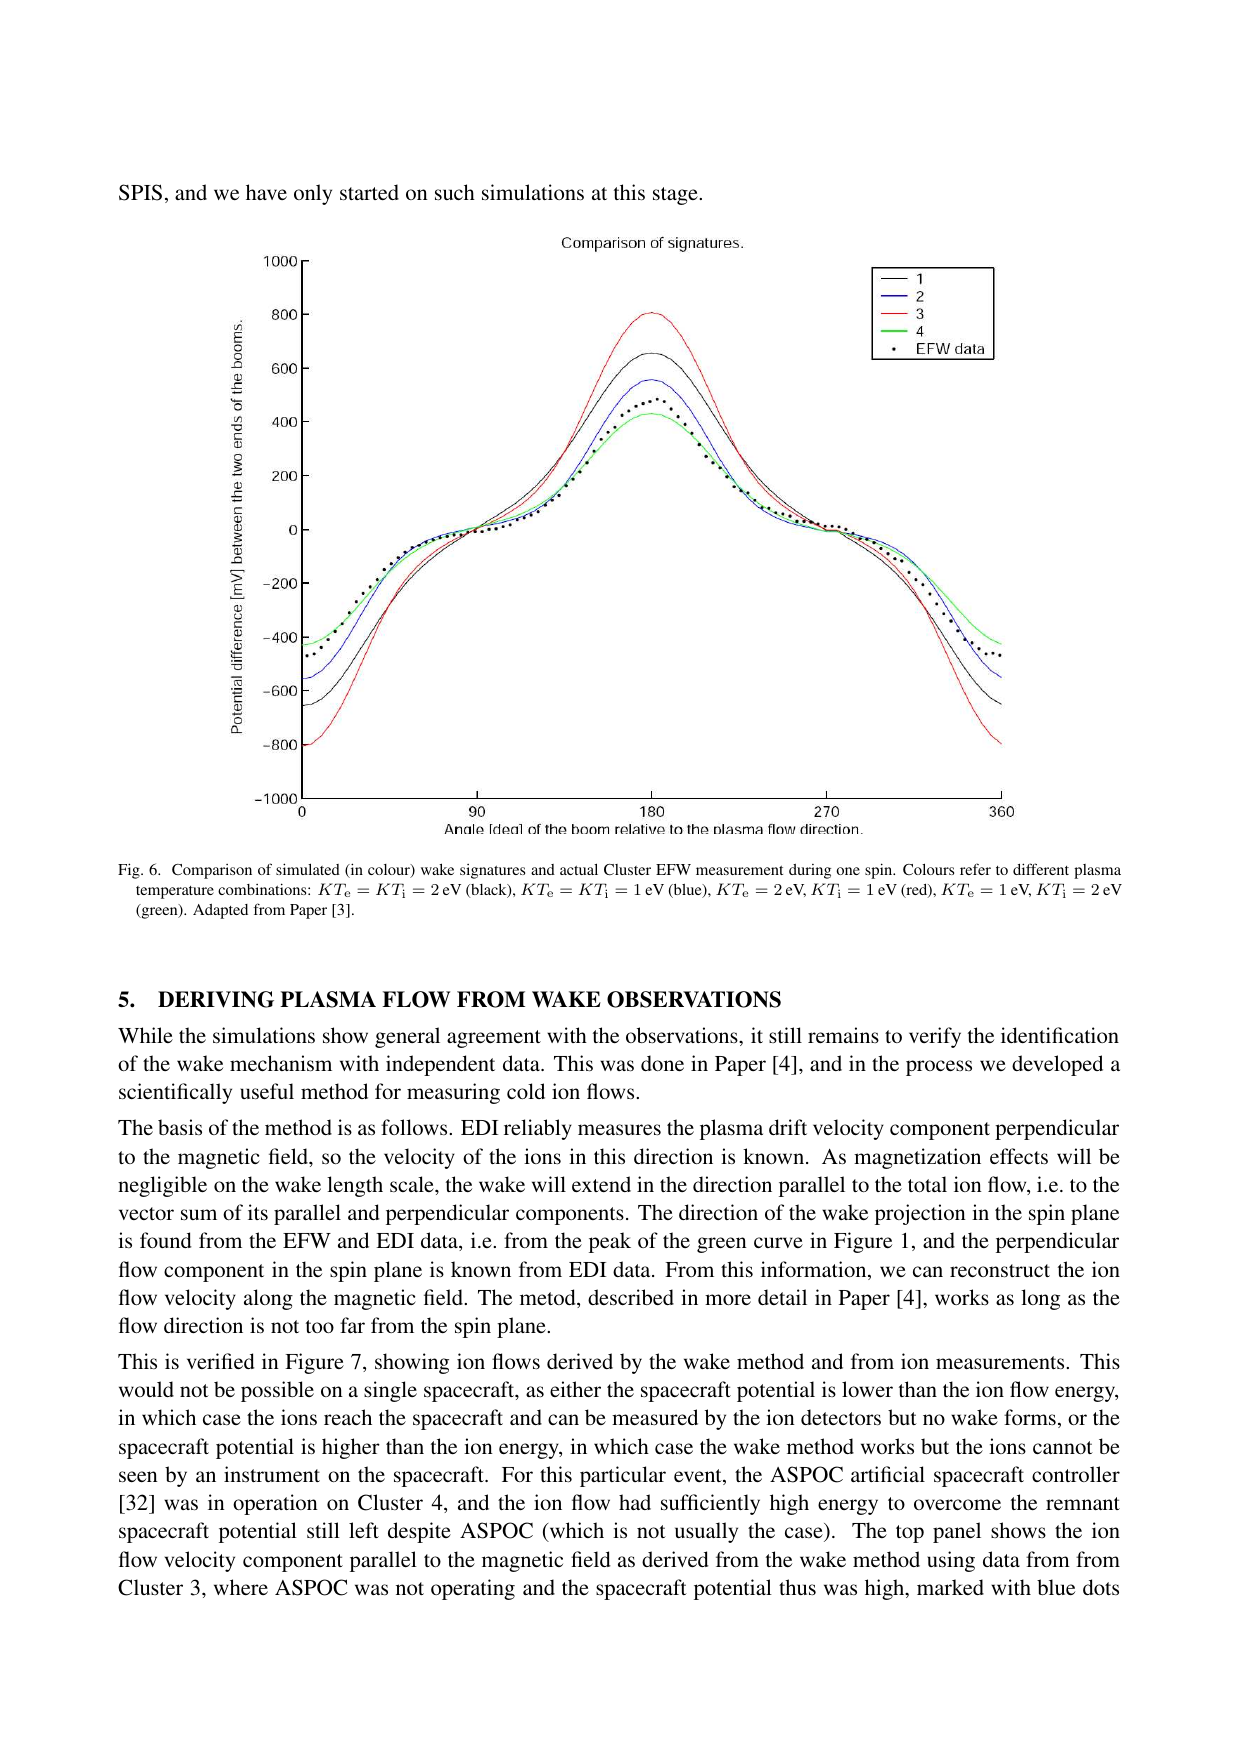  I want to click on such, so click(455, 192).
